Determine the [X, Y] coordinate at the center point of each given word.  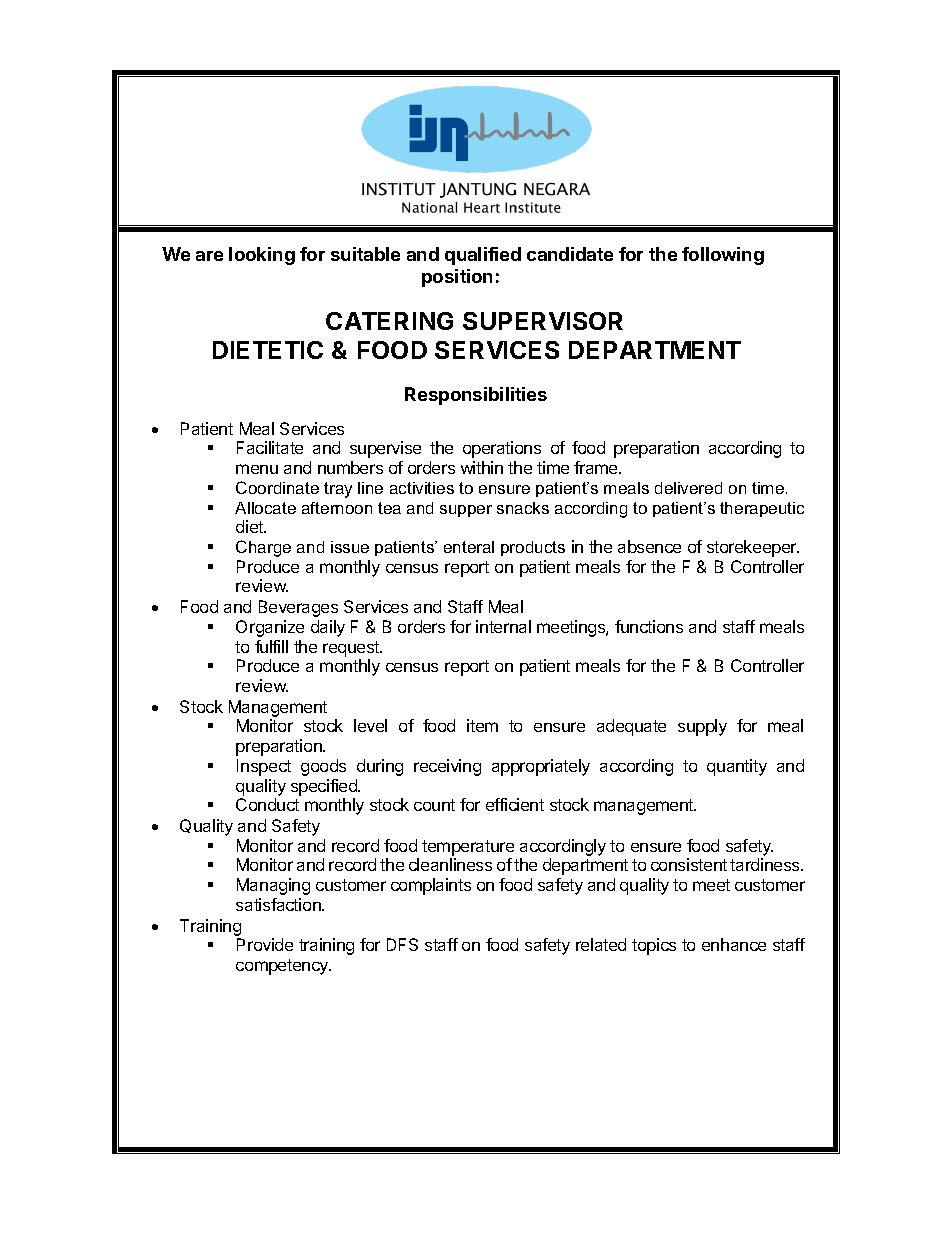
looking [262, 256]
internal [503, 626]
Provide [265, 944]
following [723, 256]
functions [649, 626]
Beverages [298, 608]
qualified [483, 256]
